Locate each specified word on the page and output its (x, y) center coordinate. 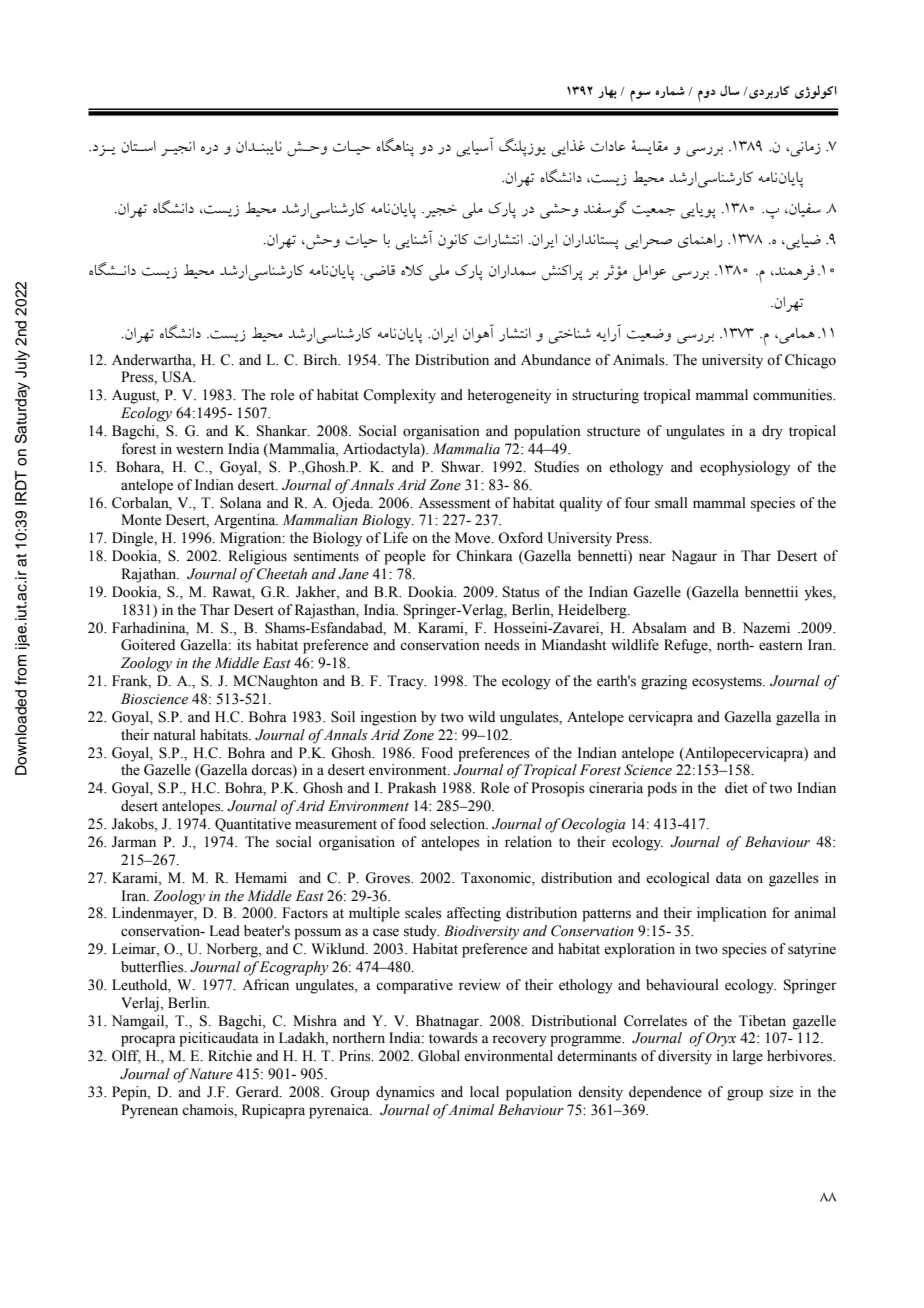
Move (474, 538)
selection (459, 824)
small (671, 503)
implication (732, 914)
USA (178, 377)
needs (502, 645)
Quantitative (253, 825)
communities (793, 395)
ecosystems (728, 683)
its (244, 645)
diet (736, 788)
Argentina (246, 521)
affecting (474, 914)
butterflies (153, 967)
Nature (210, 1074)
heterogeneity (509, 396)
